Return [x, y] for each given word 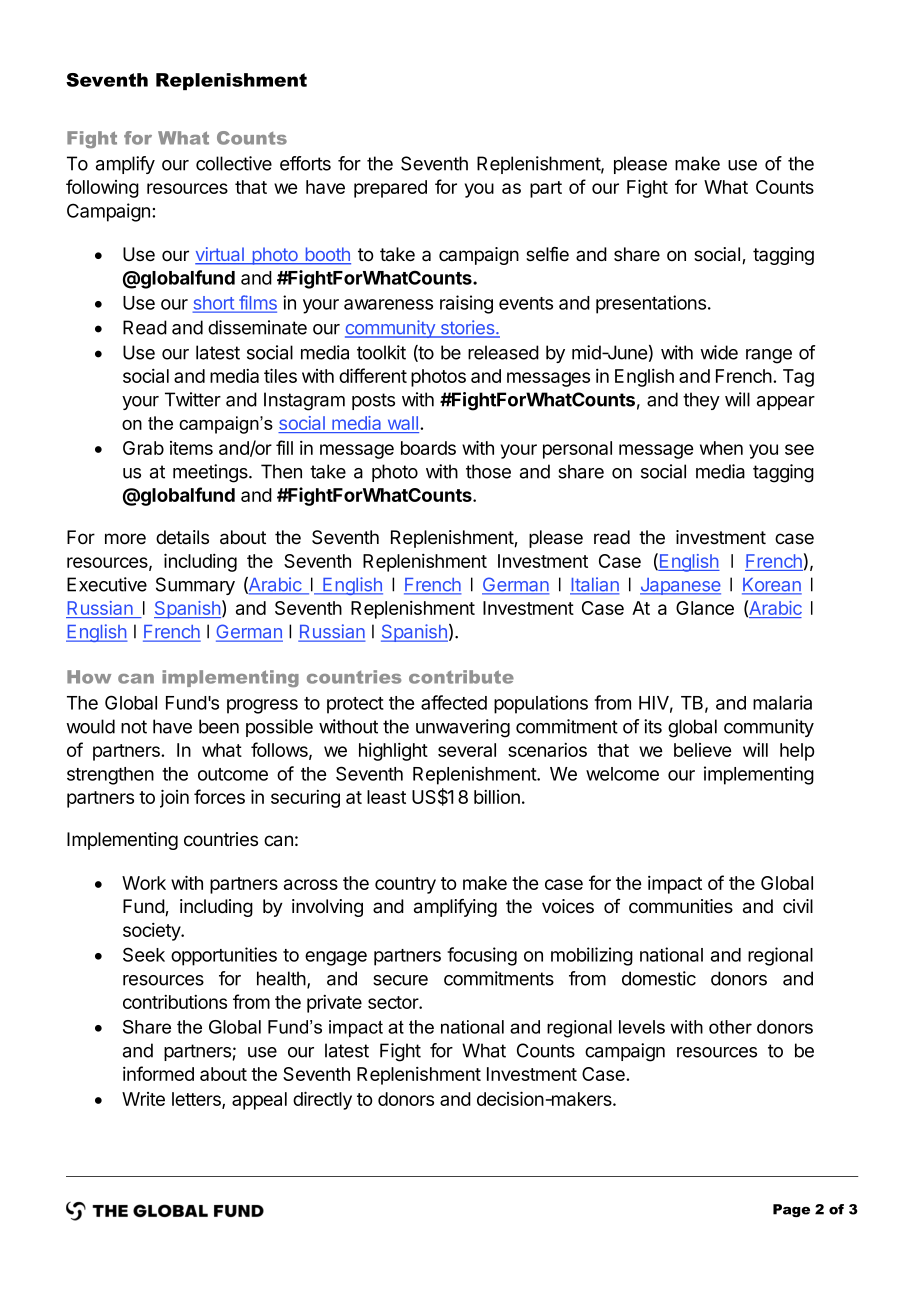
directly [322, 1100]
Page [791, 1210]
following [102, 188]
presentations [652, 304]
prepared [390, 189]
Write [143, 1099]
